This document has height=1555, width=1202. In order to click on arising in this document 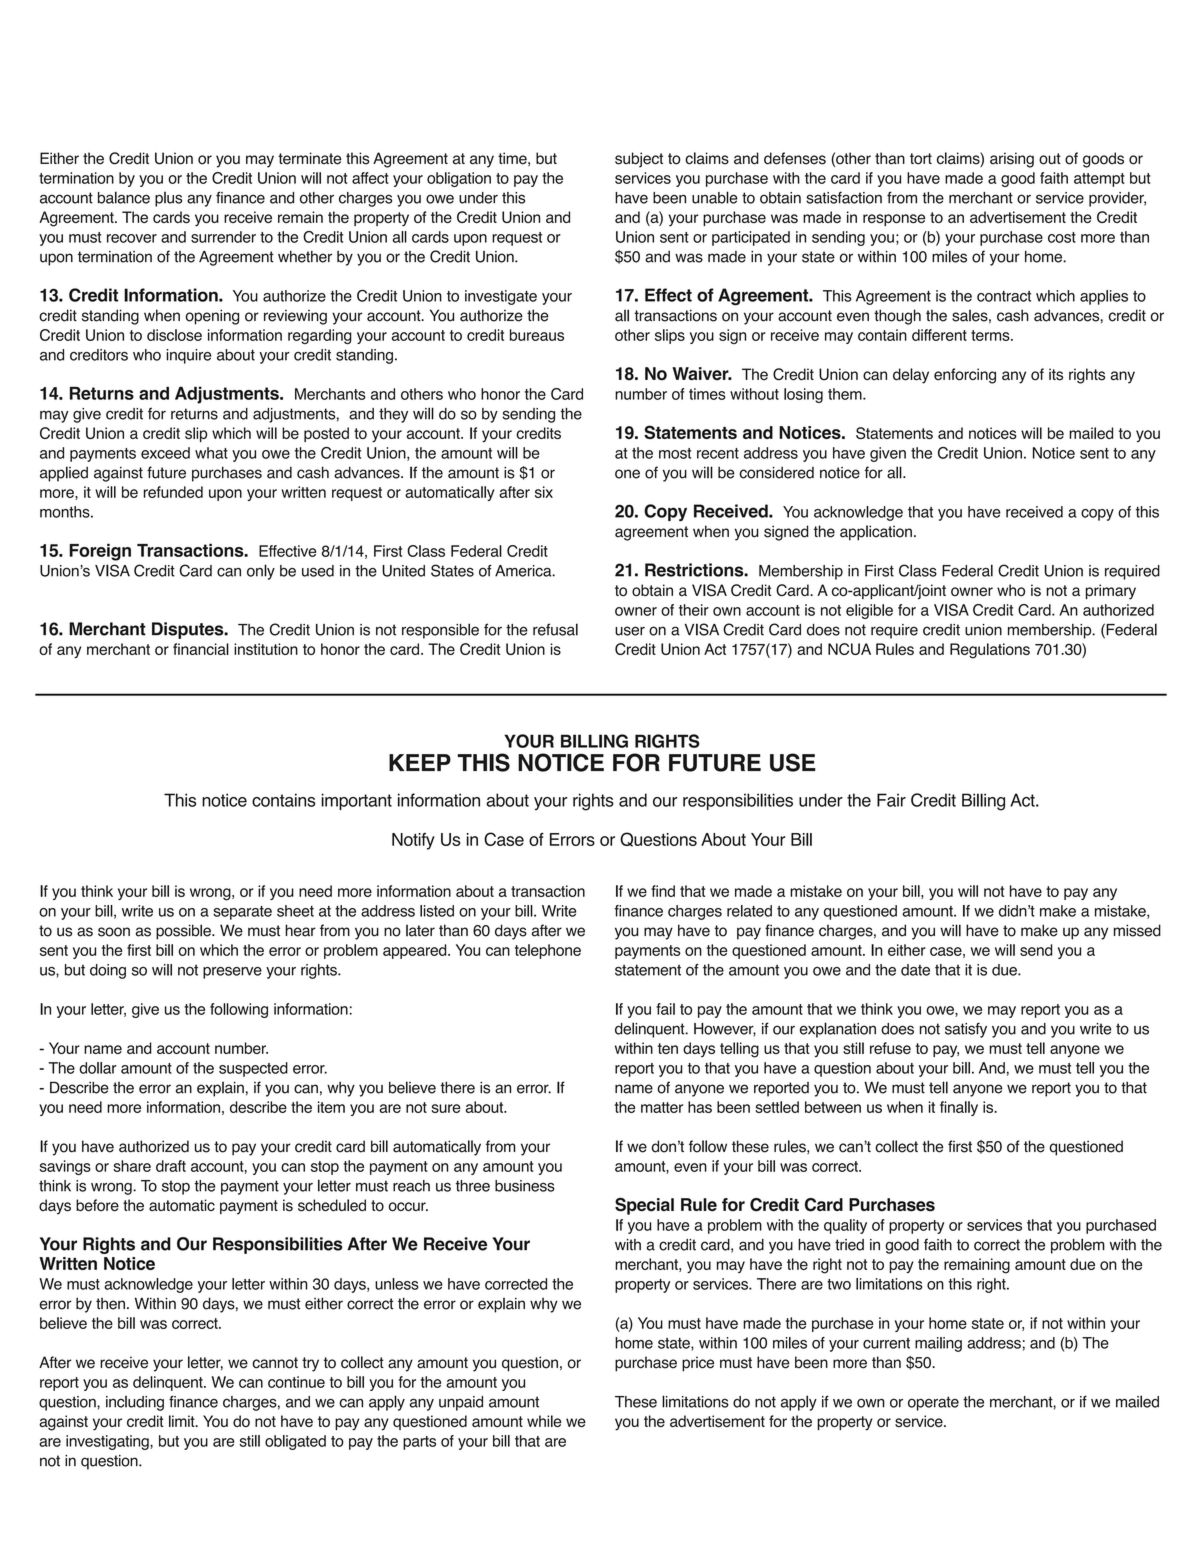, I will do `click(1012, 160)`.
